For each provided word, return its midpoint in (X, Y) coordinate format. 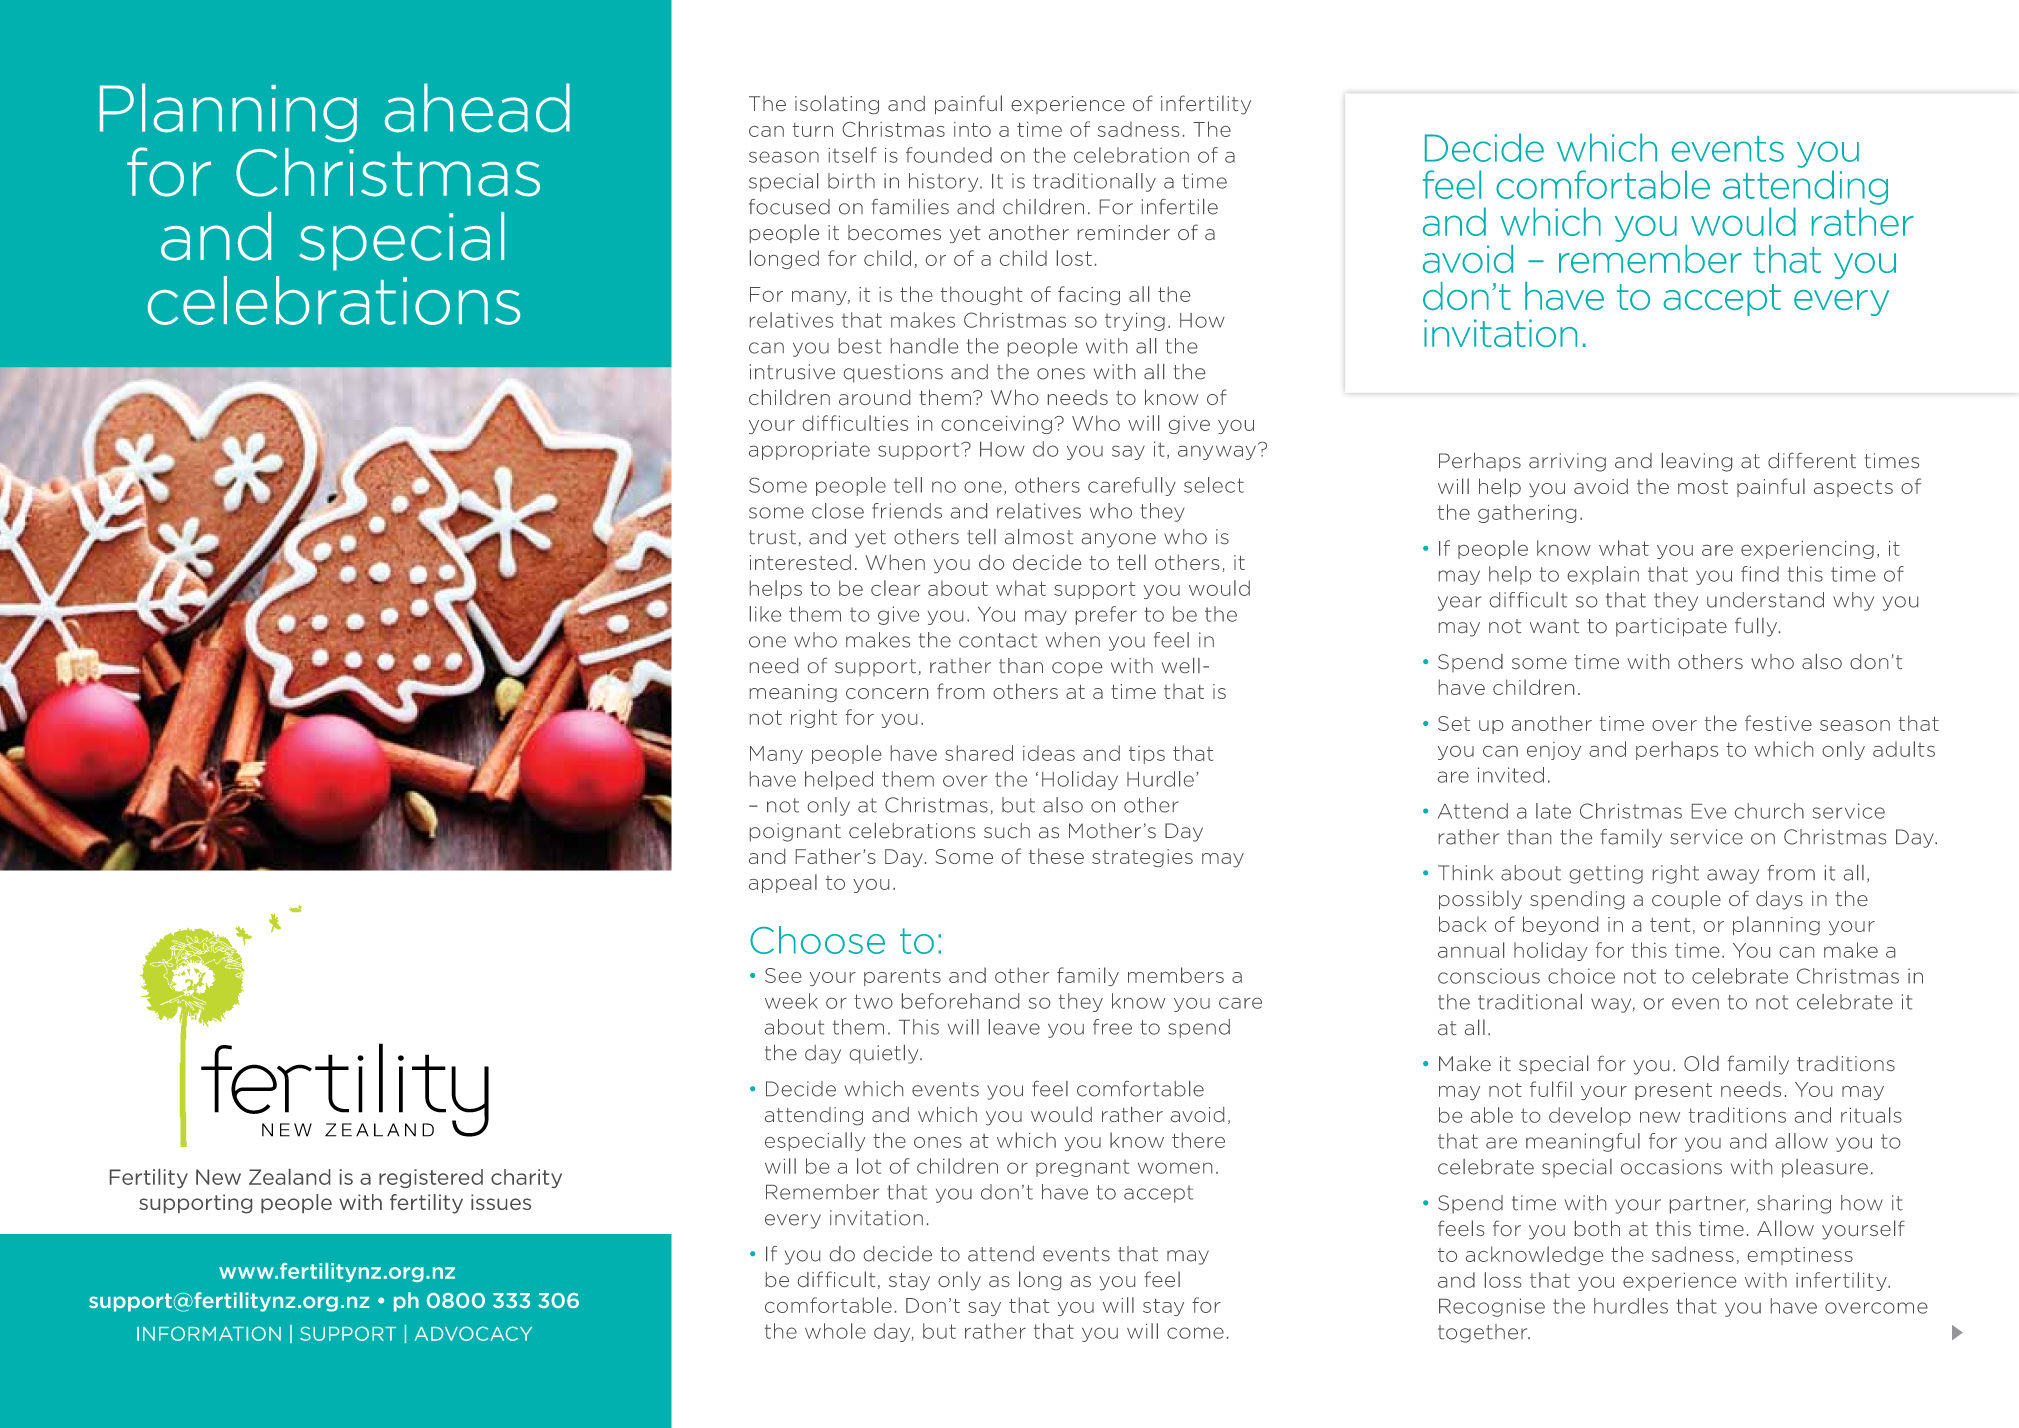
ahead (477, 108)
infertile (1180, 207)
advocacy (473, 1333)
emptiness (1800, 1256)
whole (835, 1331)
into (972, 129)
